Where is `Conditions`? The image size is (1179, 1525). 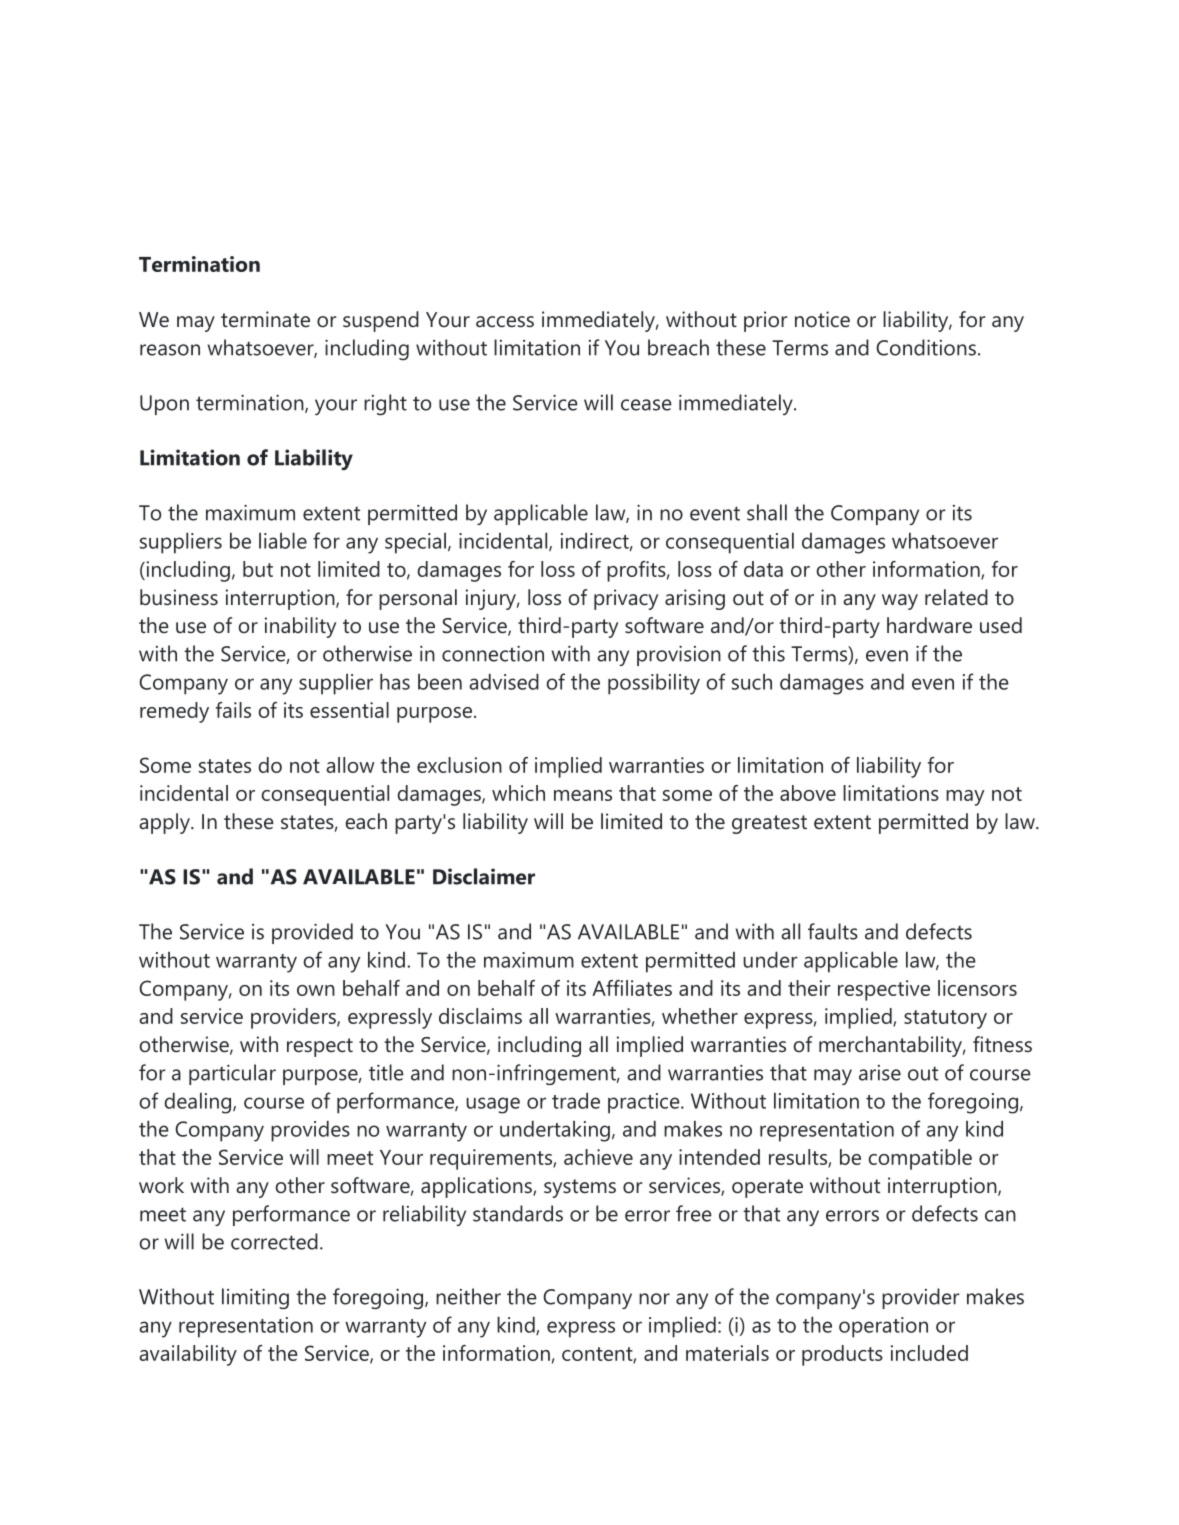 Conditions is located at coordinates (926, 347).
